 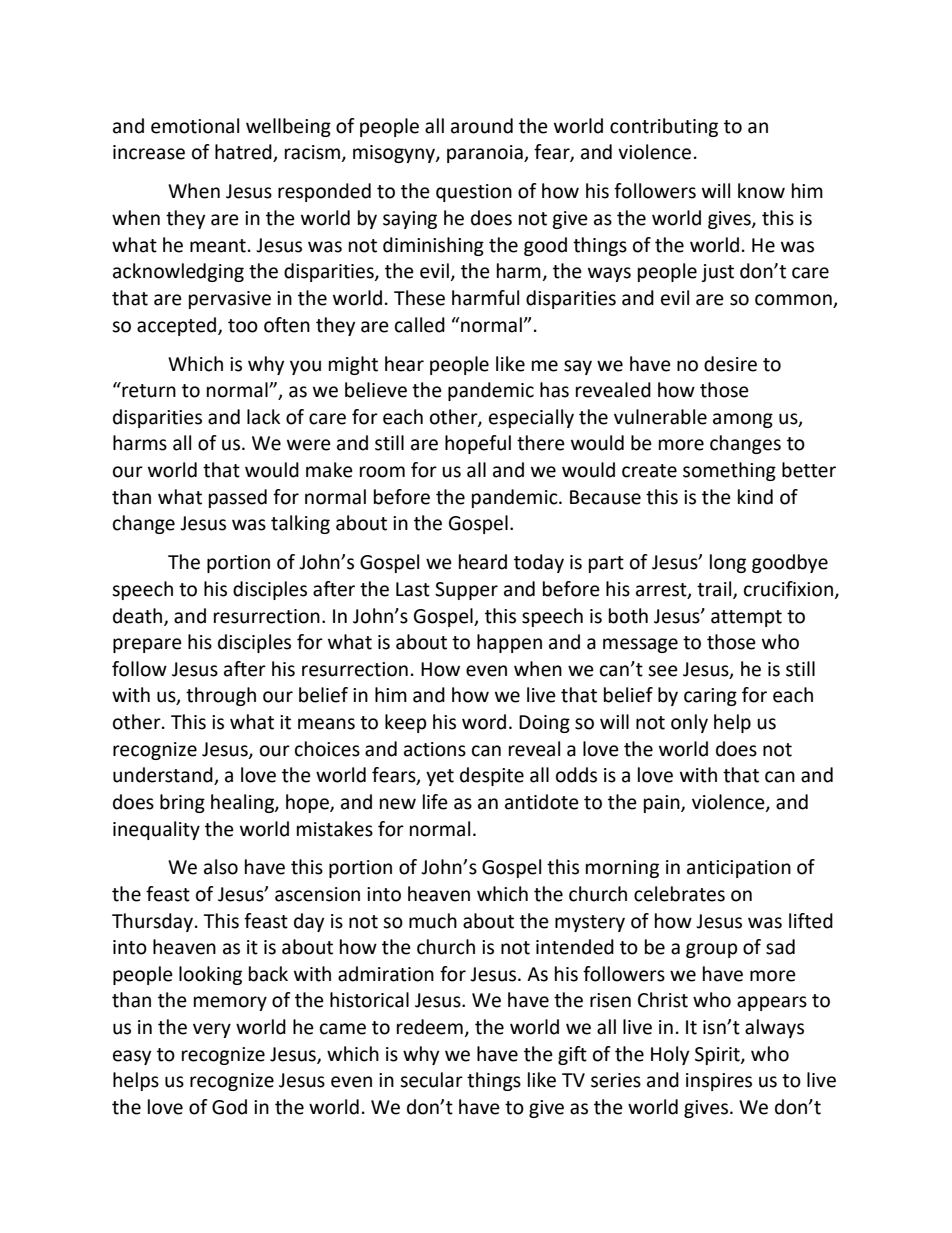 I want to click on God, so click(x=229, y=1107).
